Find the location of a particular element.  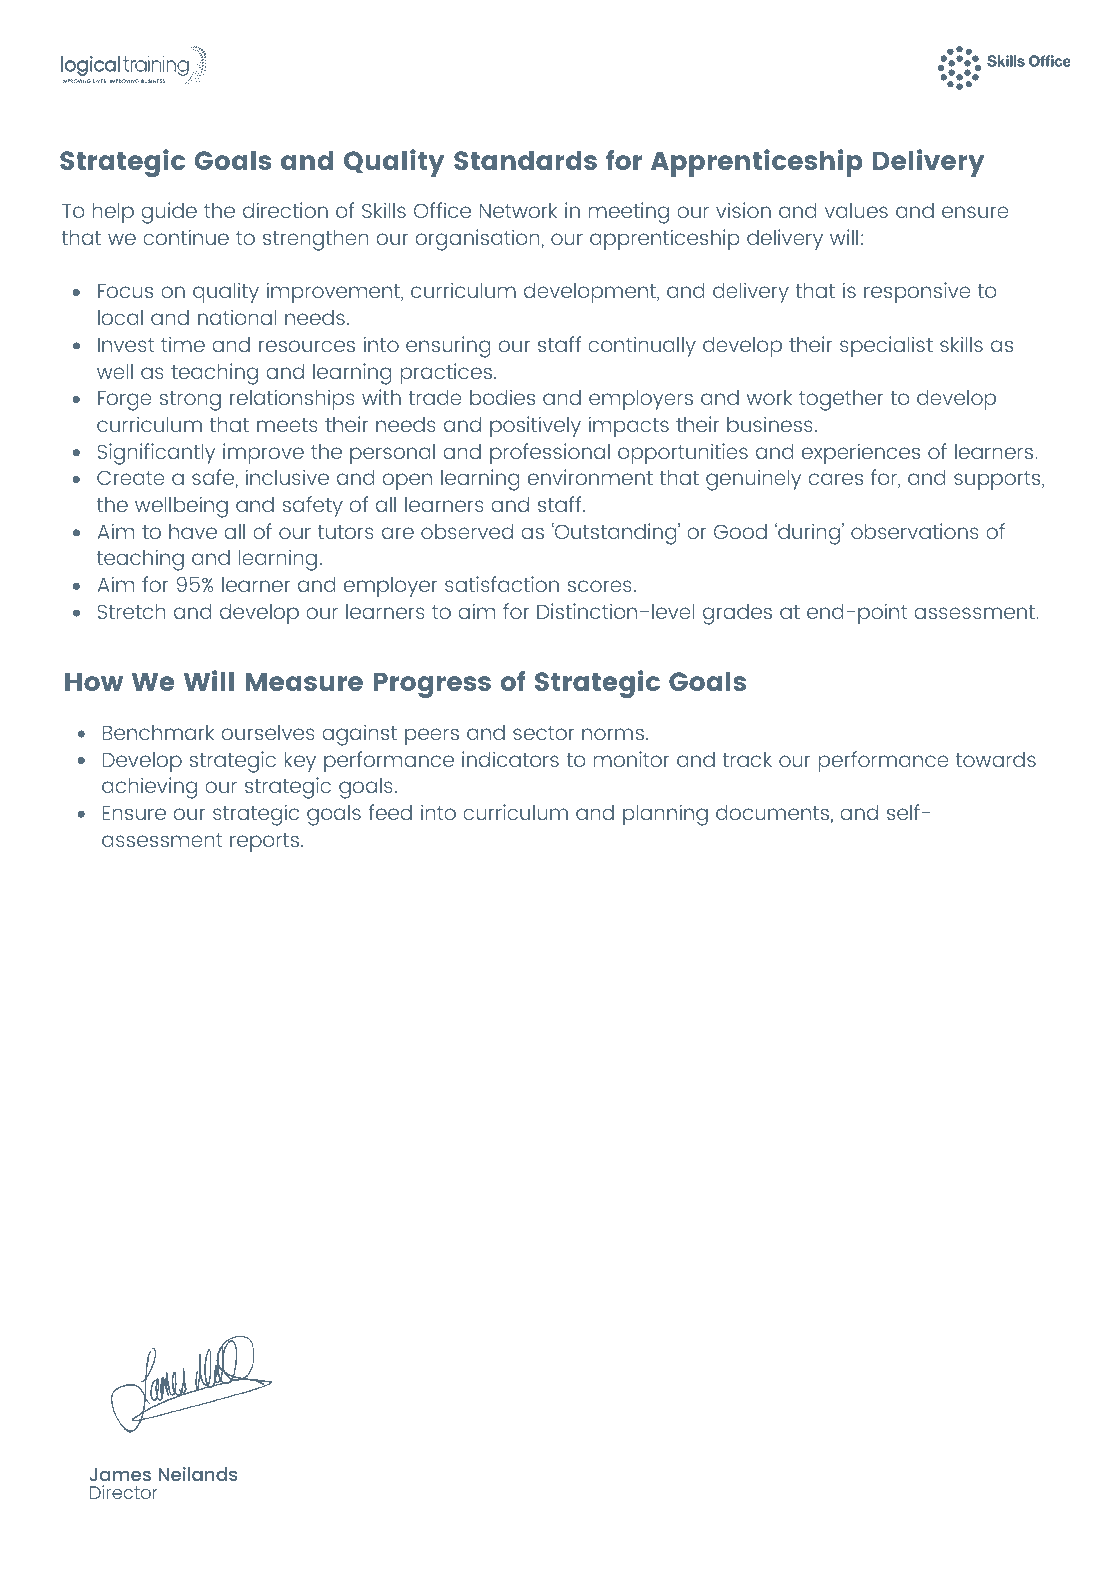

guide is located at coordinates (169, 213).
